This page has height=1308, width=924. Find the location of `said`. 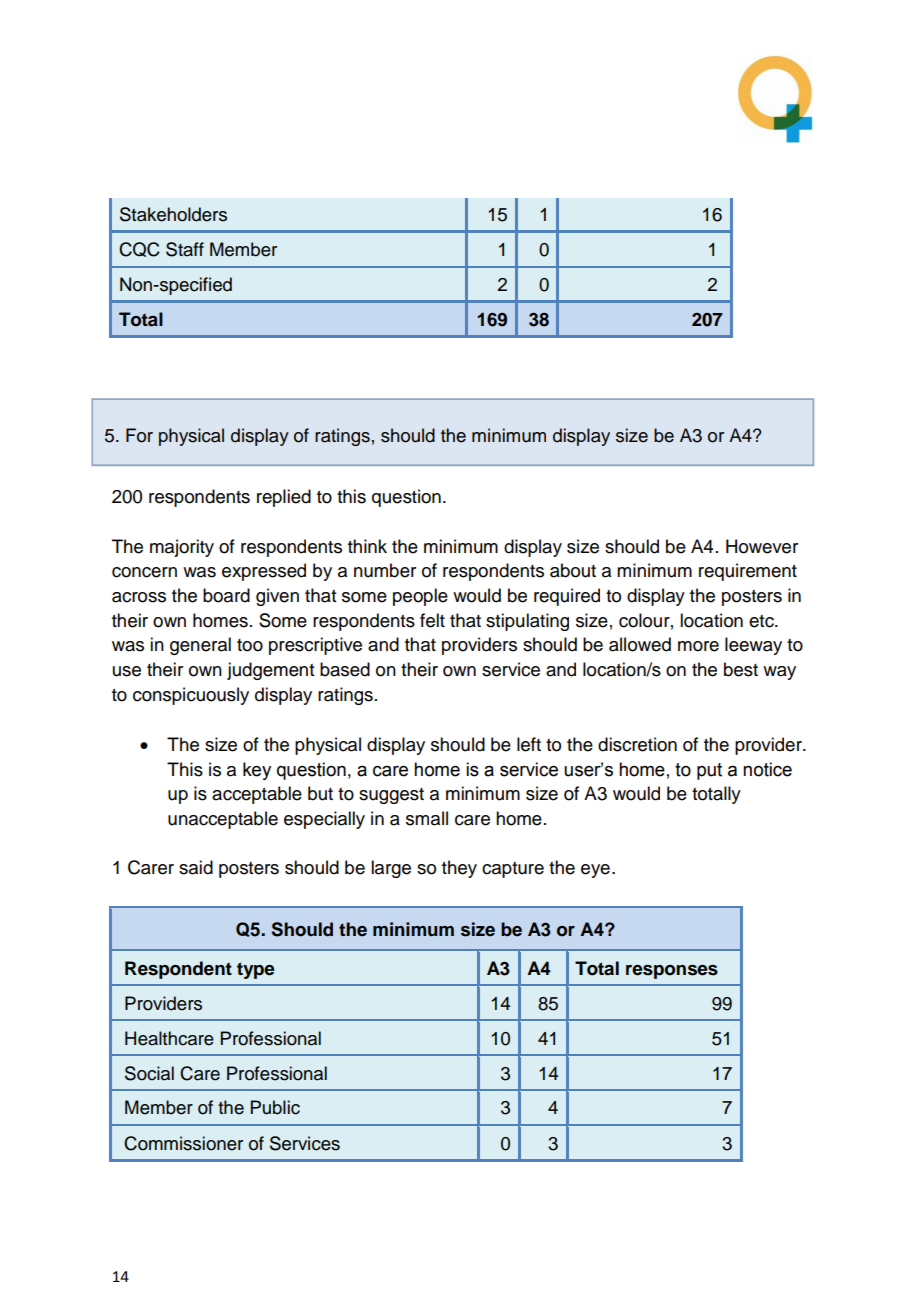

said is located at coordinates (196, 867).
